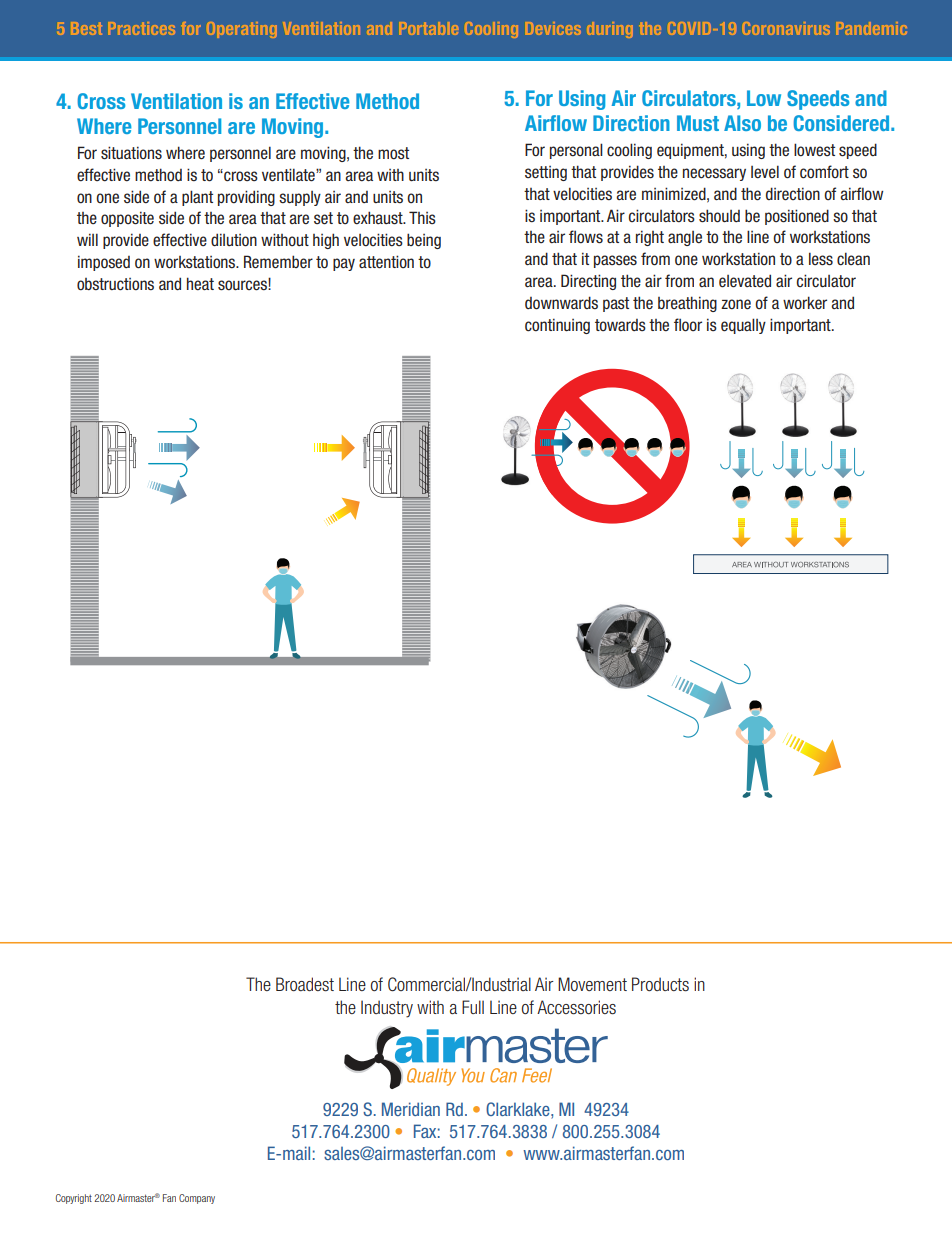 The image size is (952, 1233). Describe the element at coordinates (743, 326) in the image. I see `equally` at that location.
